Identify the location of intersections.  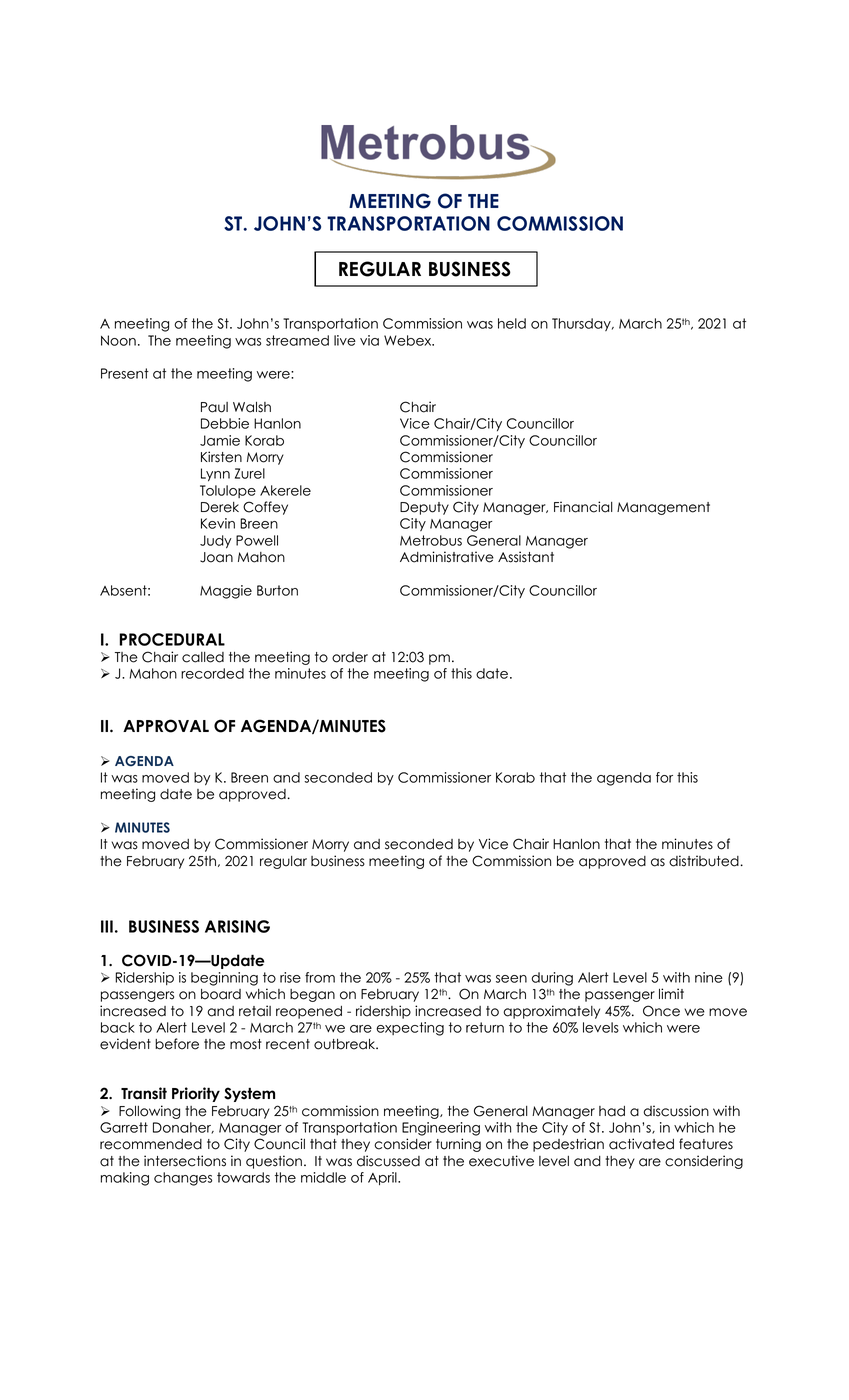
(185, 1161).
